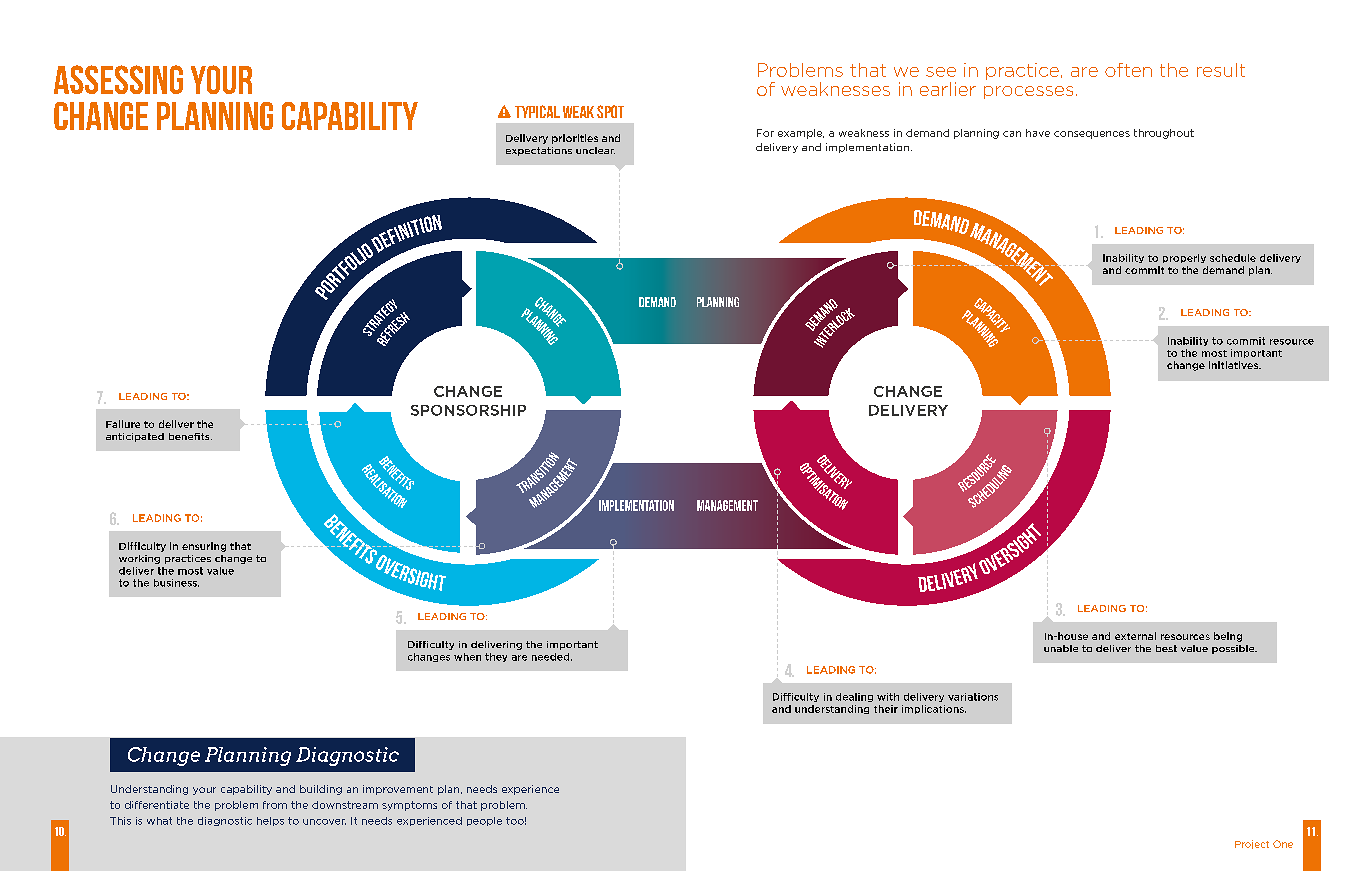 Image resolution: width=1372 pixels, height=871 pixels. Describe the element at coordinates (610, 111) in the page. I see `spot` at that location.
